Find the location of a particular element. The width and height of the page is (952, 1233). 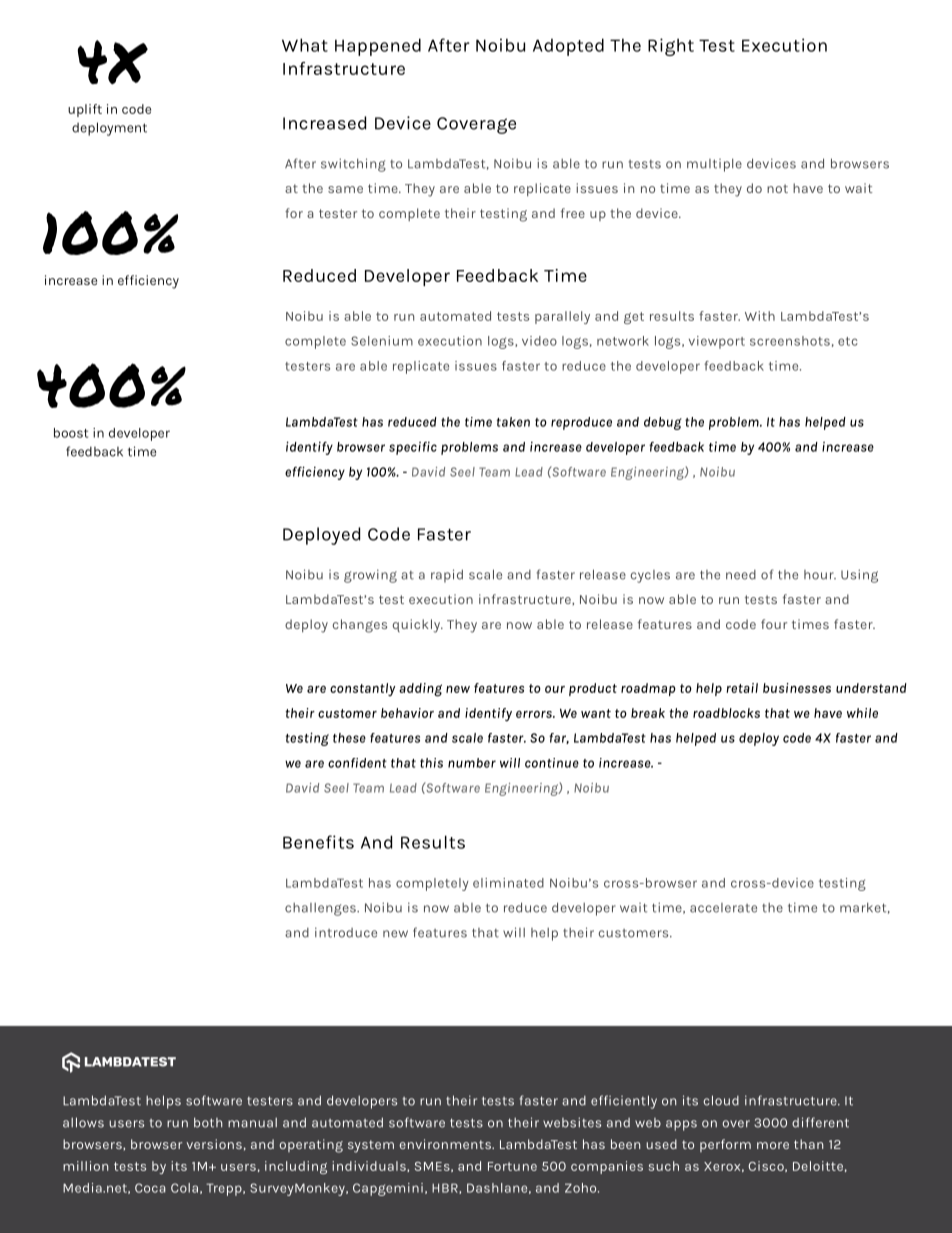

number is located at coordinates (472, 763).
